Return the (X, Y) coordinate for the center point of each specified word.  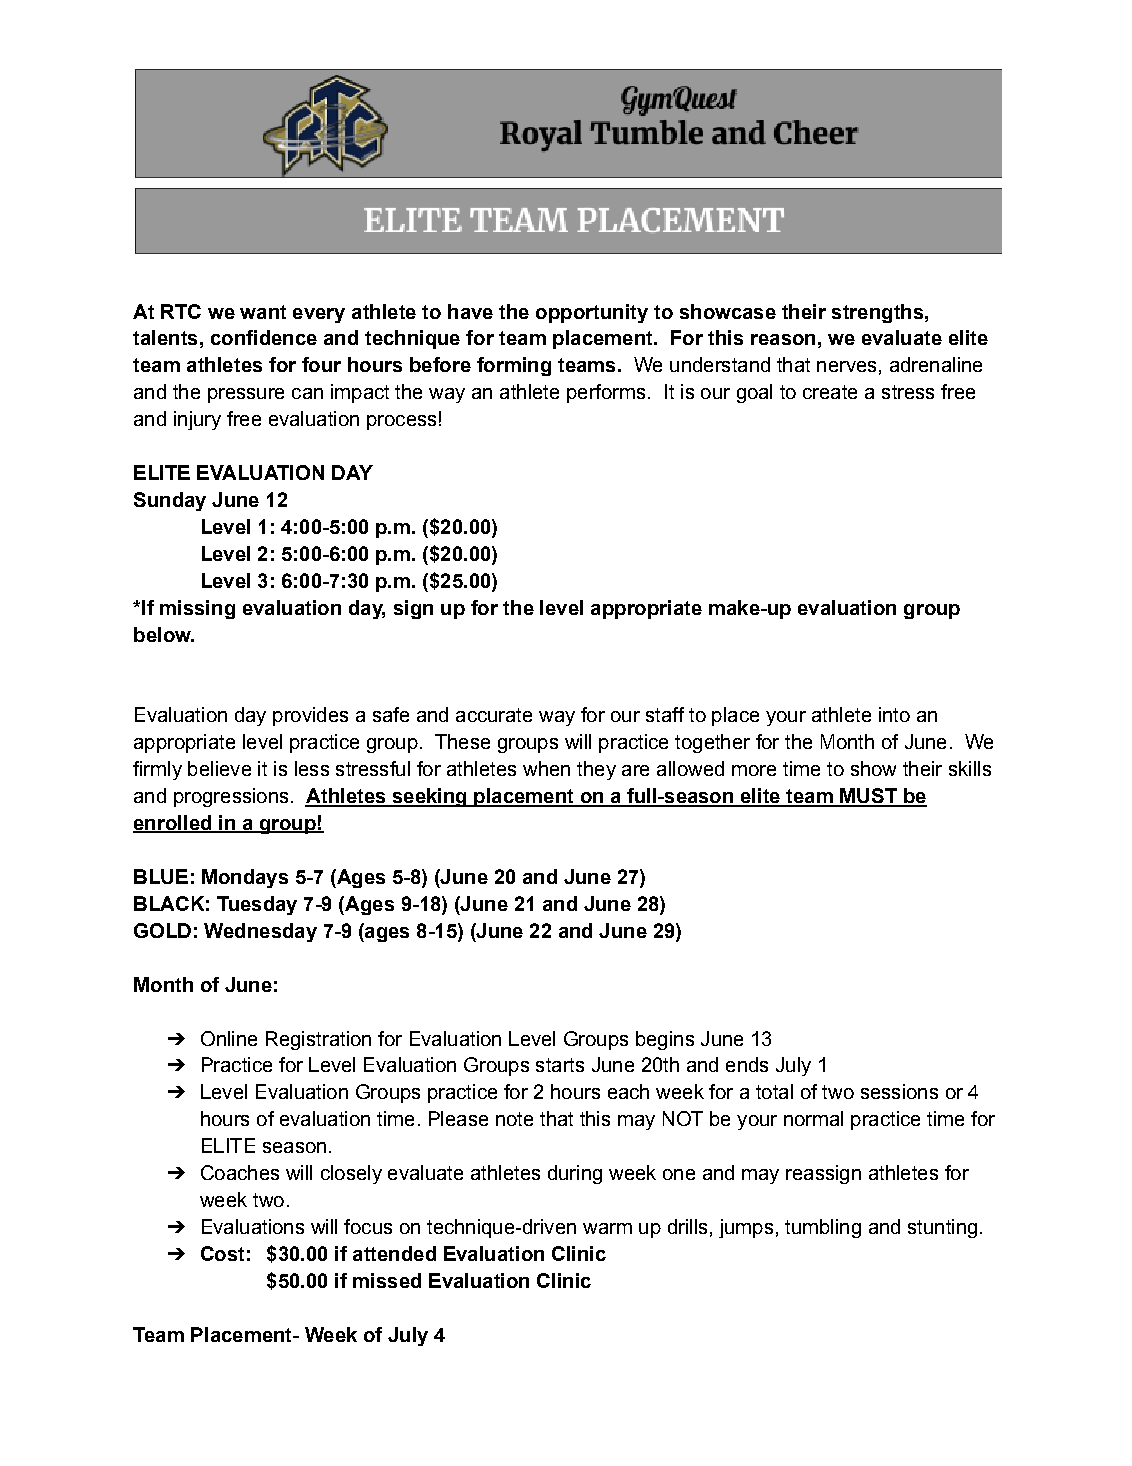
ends (747, 1064)
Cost (222, 1253)
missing (197, 609)
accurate (494, 715)
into (894, 714)
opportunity (592, 313)
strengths (877, 313)
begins (665, 1040)
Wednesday (260, 932)
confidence (264, 337)
